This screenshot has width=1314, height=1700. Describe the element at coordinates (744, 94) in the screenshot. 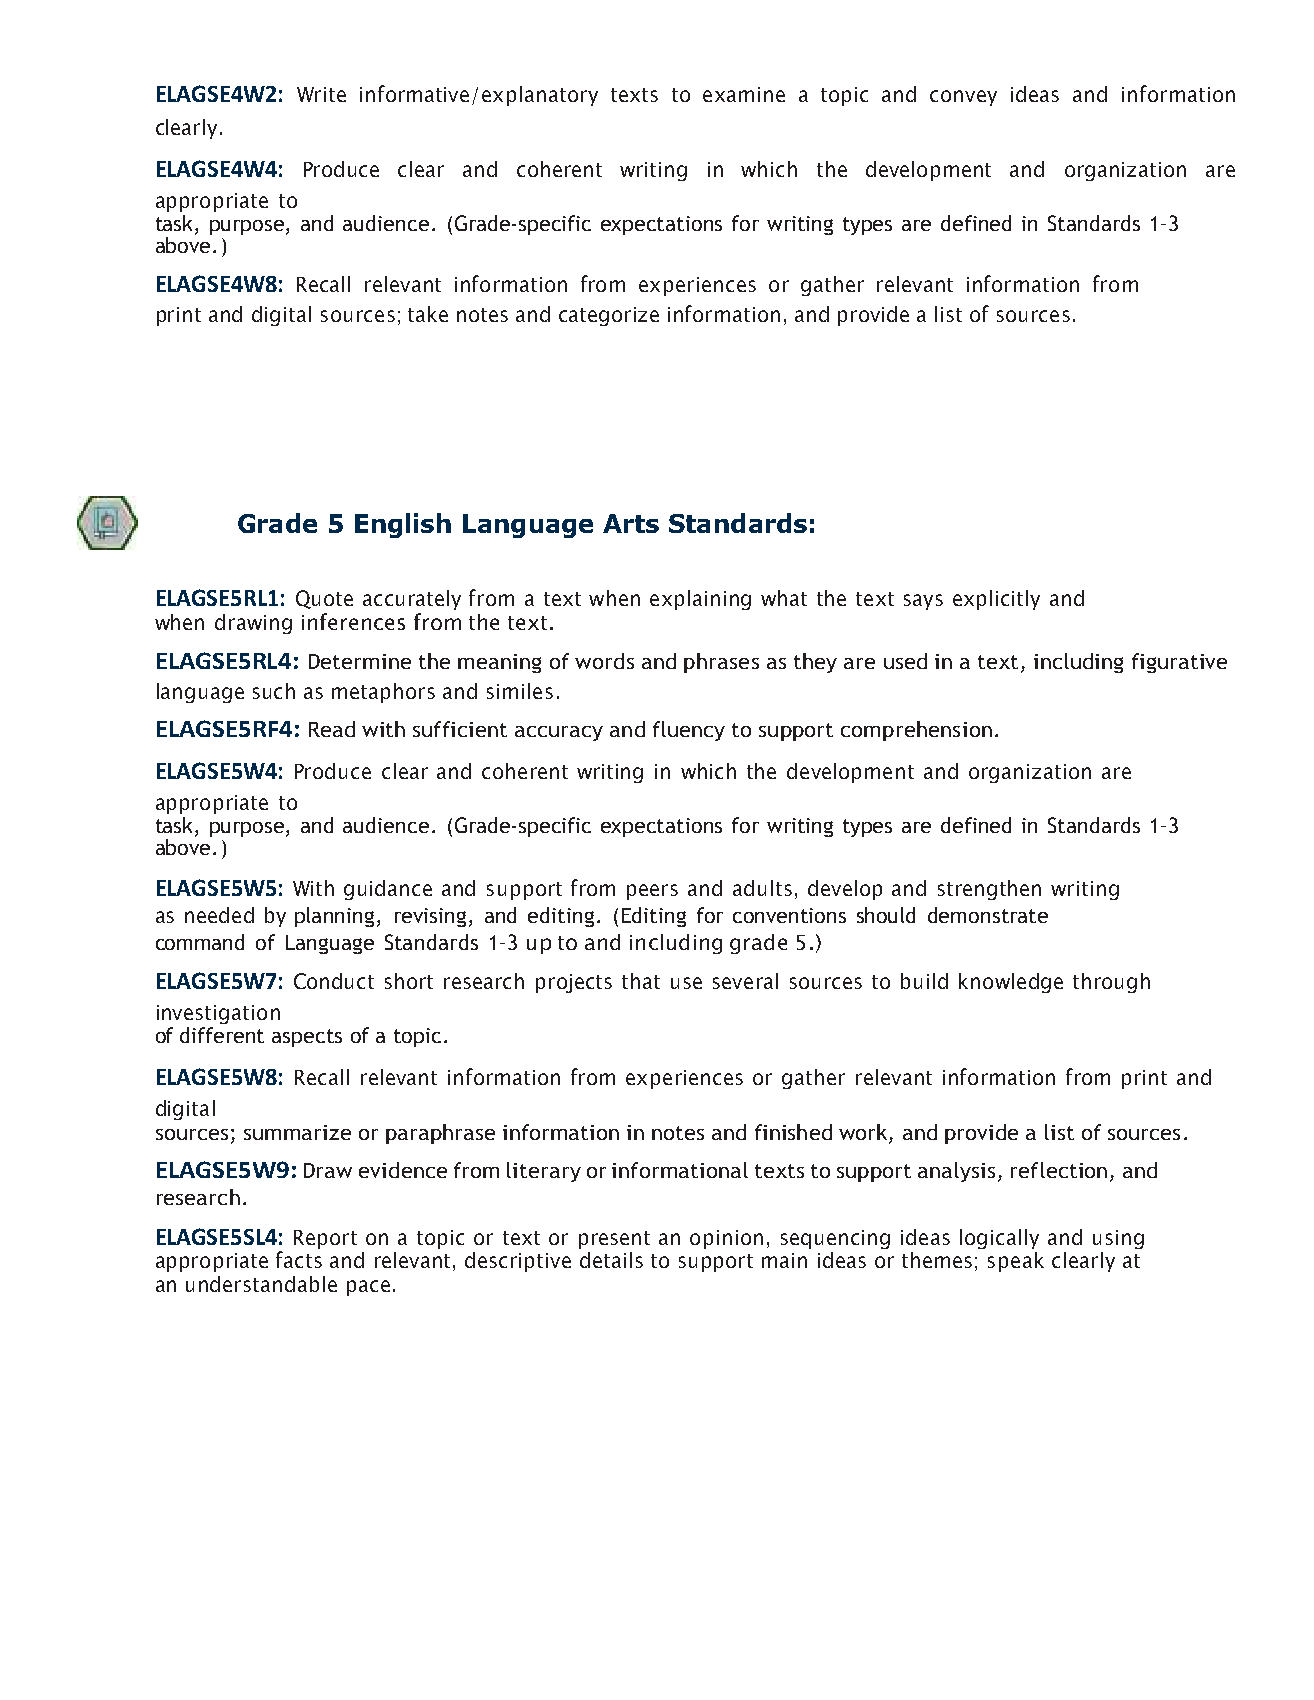

I see `examine` at that location.
